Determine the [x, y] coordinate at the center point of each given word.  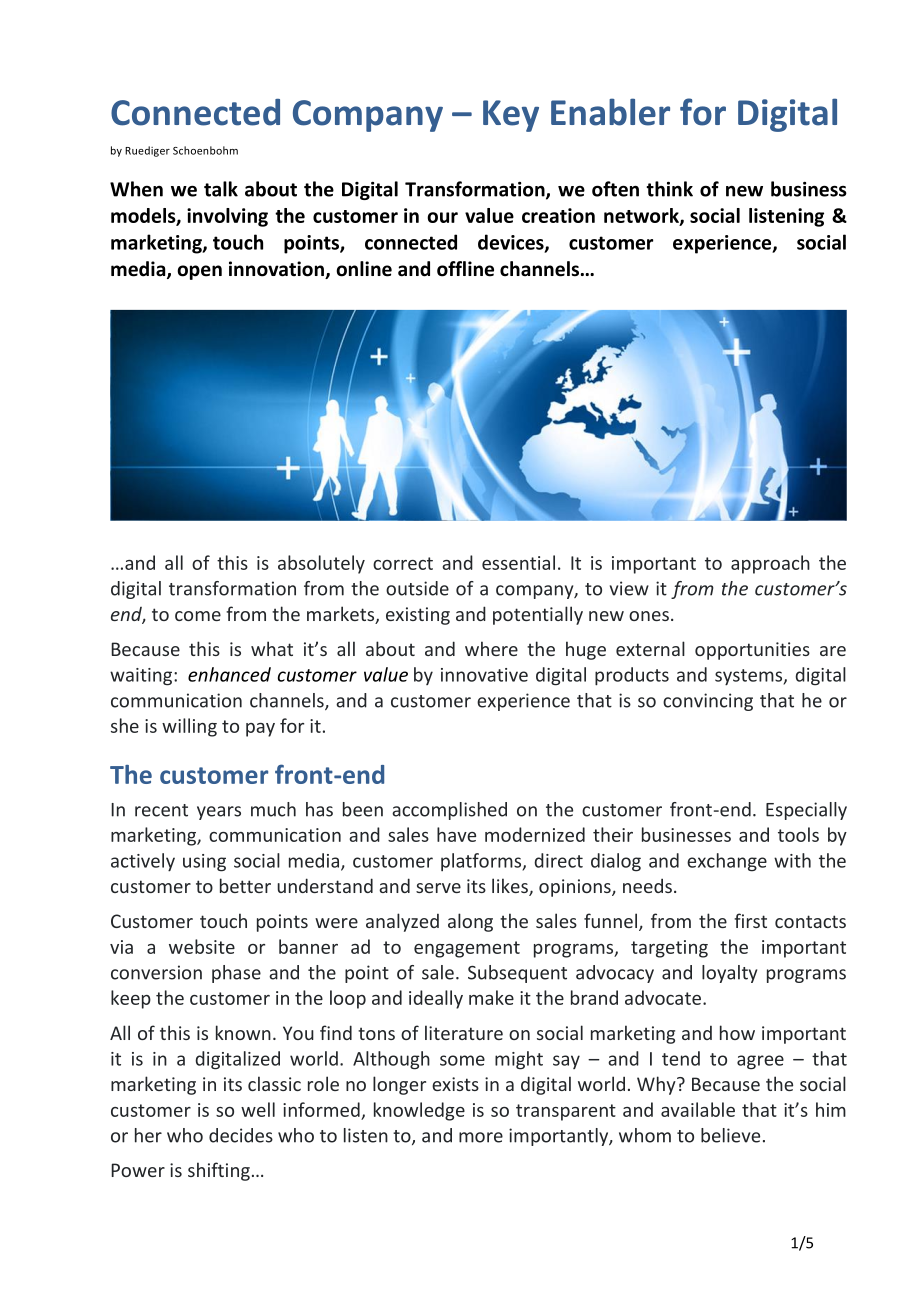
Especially [806, 811]
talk [221, 189]
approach [770, 564]
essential [518, 562]
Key [511, 116]
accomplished [449, 811]
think [669, 189]
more [481, 1137]
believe [730, 1135]
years [219, 813]
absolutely [321, 564]
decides [241, 1135]
